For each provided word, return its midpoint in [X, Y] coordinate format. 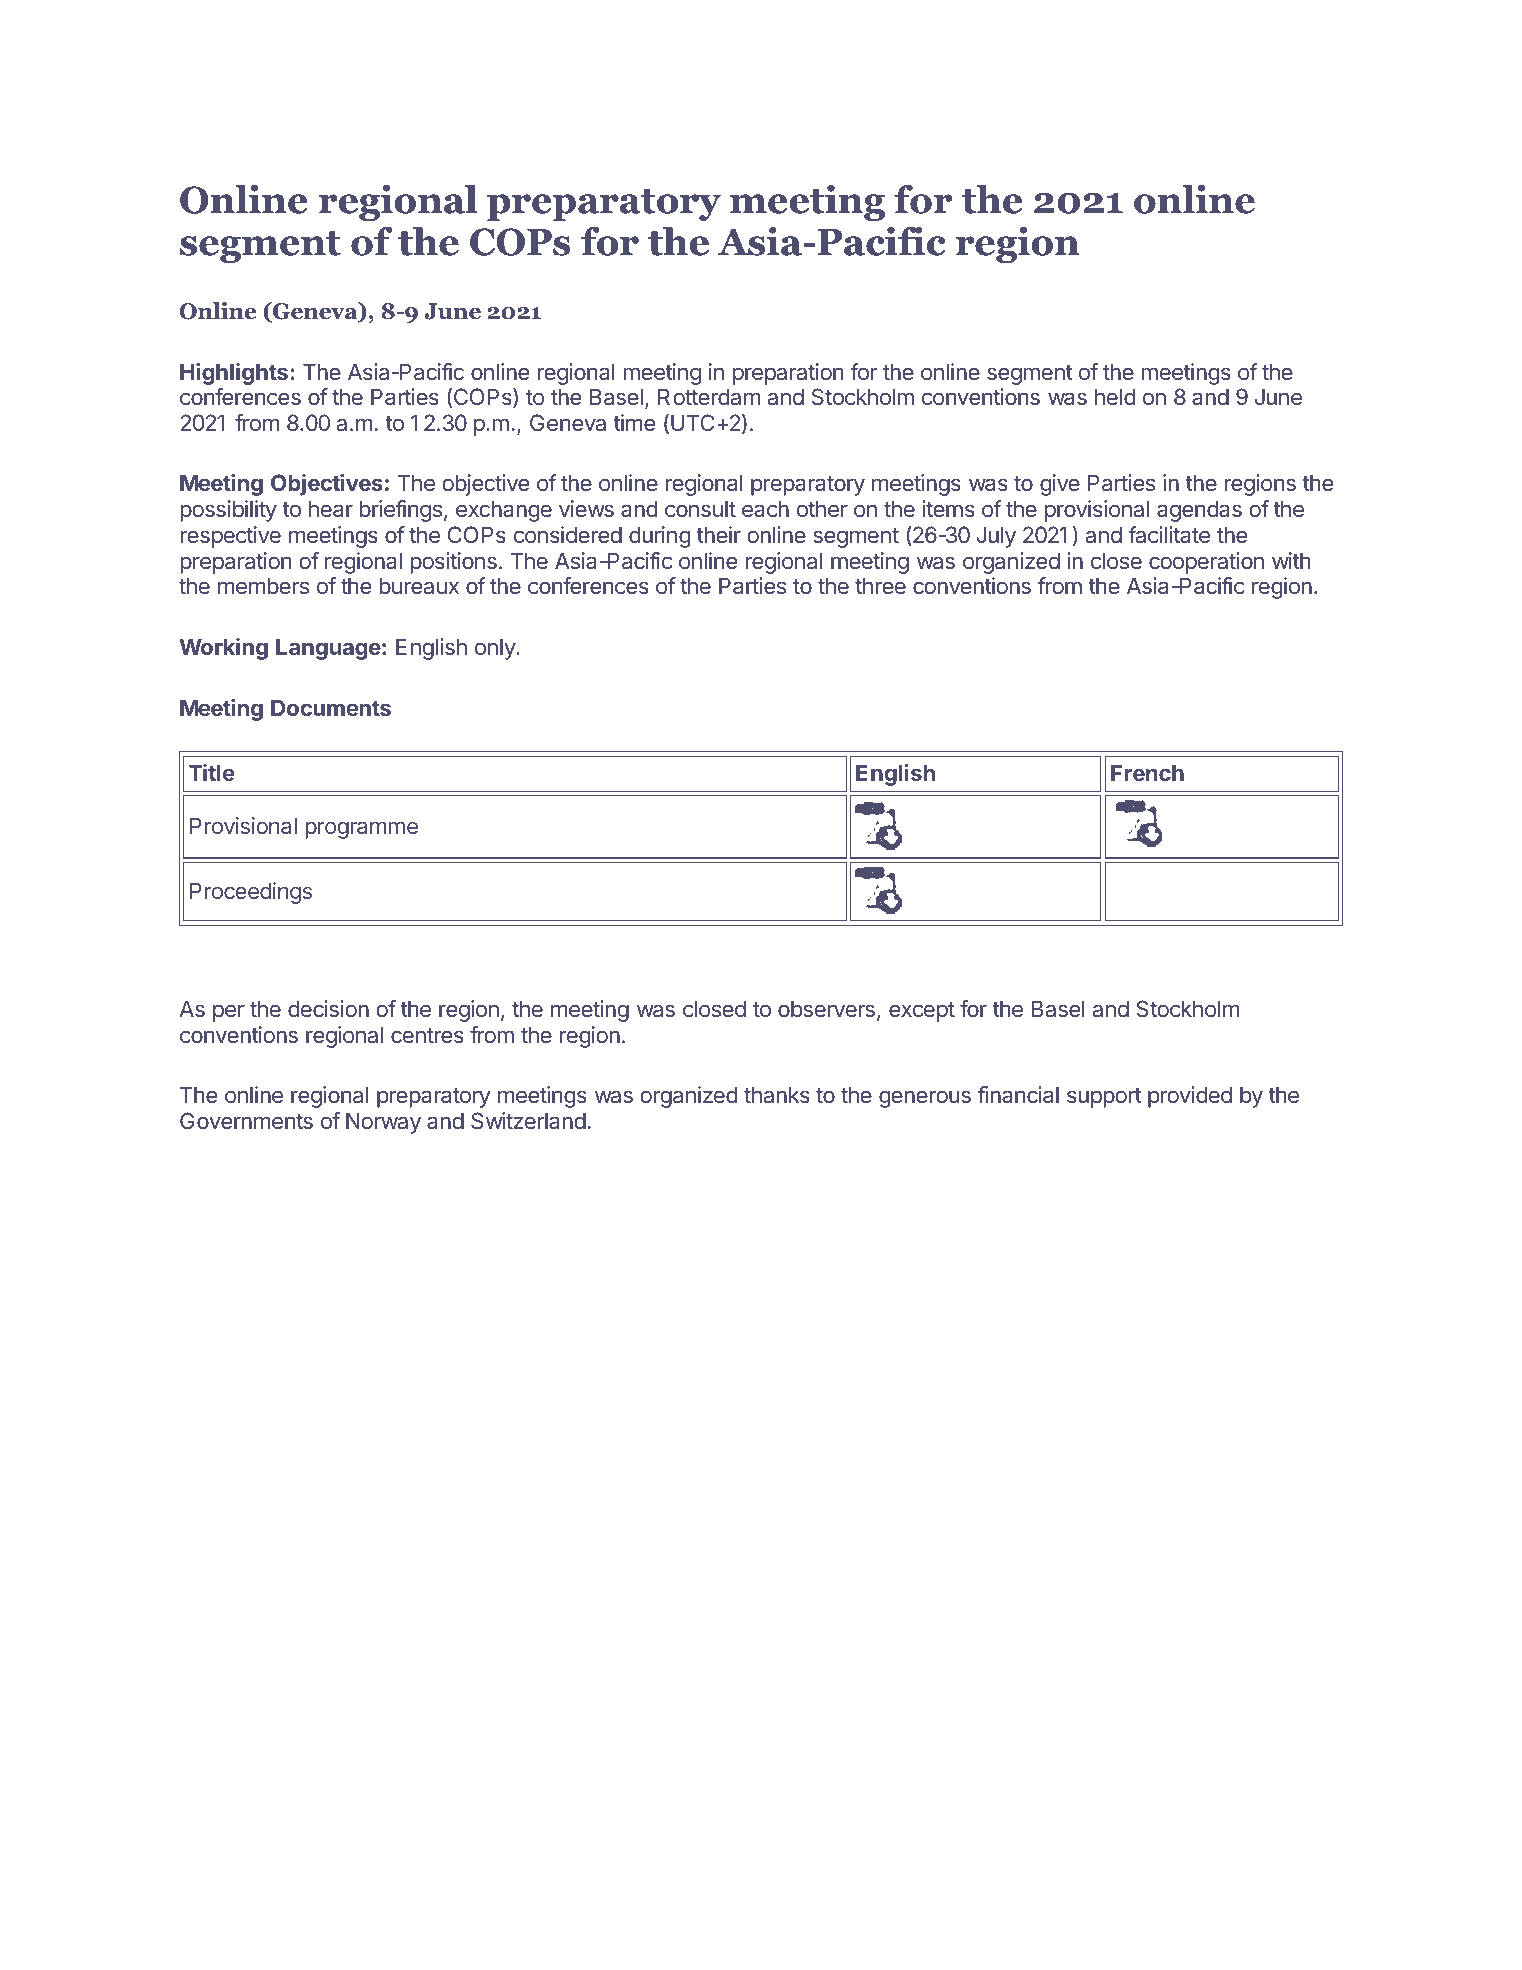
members [263, 586]
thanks [777, 1095]
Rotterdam [709, 397]
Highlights [234, 374]
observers [826, 1009]
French [1147, 772]
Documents [331, 708]
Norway [383, 1123]
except [922, 1012]
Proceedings [251, 893]
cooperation [1206, 563]
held [1115, 397]
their [719, 534]
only [496, 649]
